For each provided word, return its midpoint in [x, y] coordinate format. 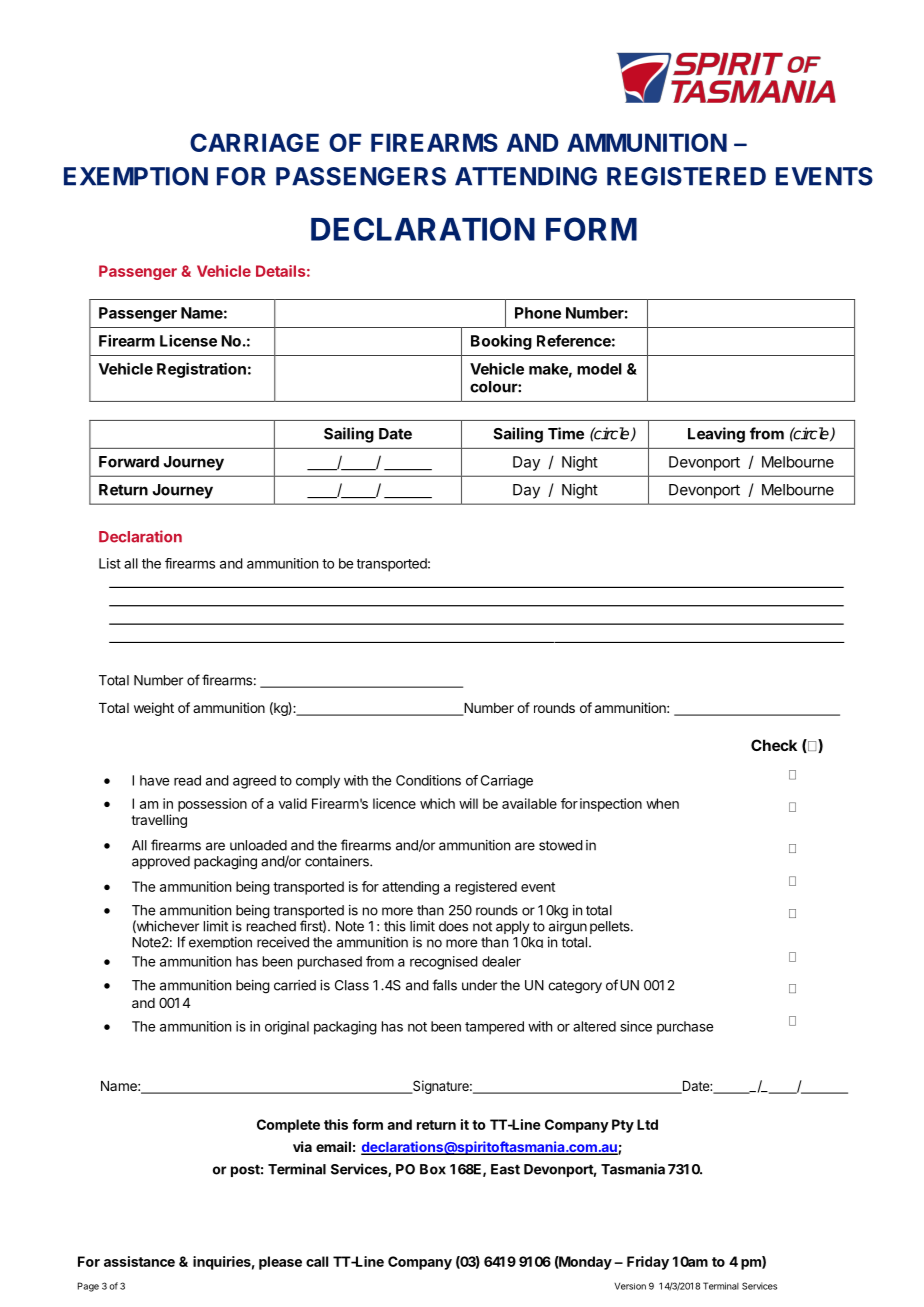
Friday [648, 1263]
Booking [501, 342]
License [188, 340]
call [317, 1261]
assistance [139, 1261]
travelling [159, 821]
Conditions [428, 780]
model [599, 369]
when [662, 803]
